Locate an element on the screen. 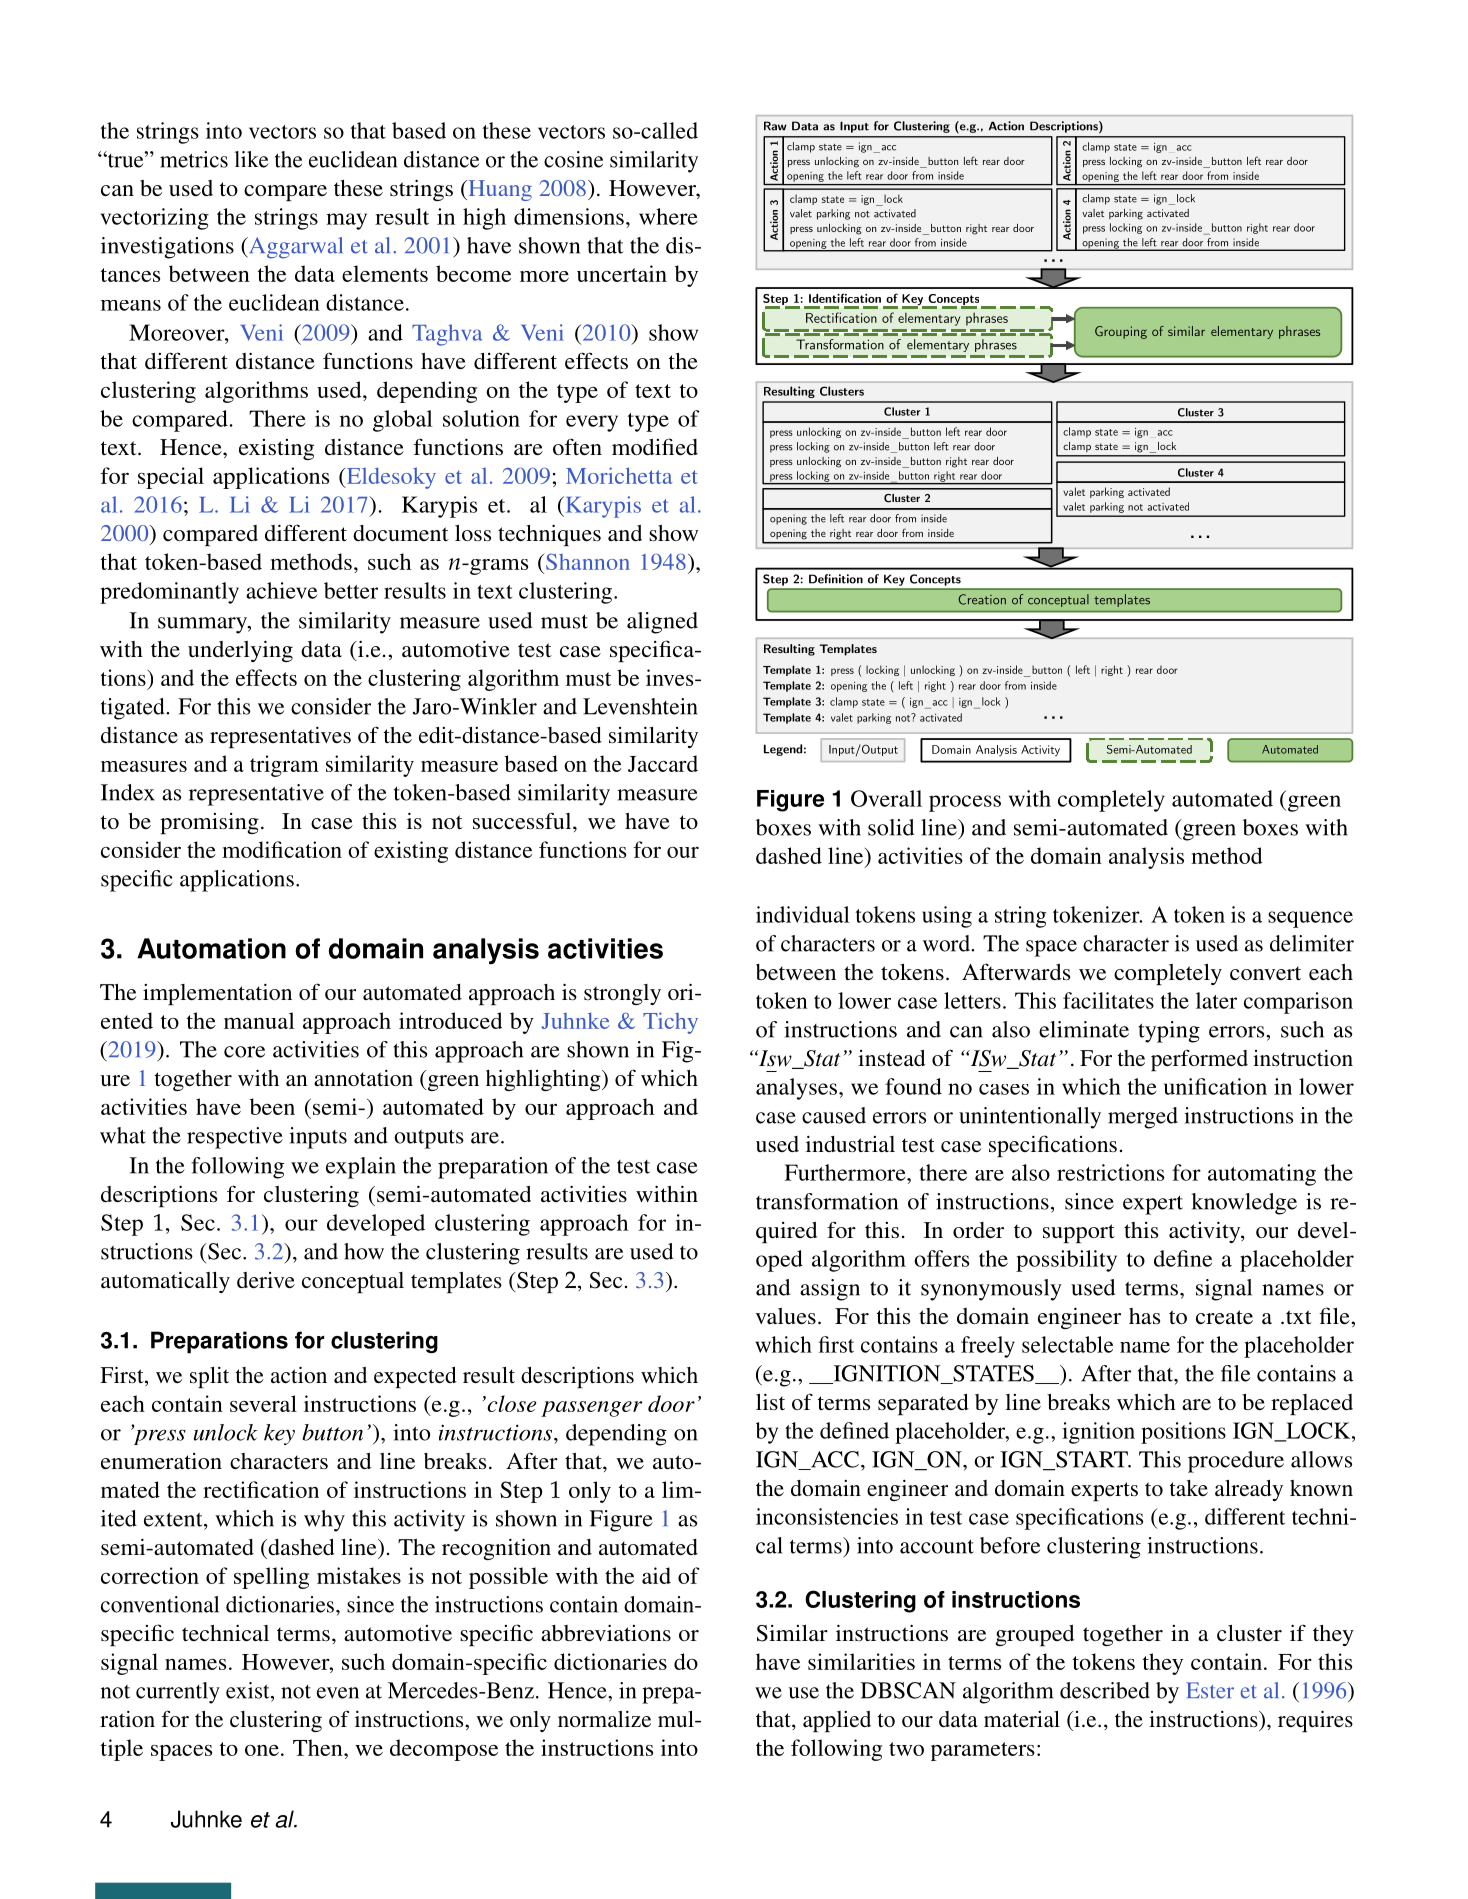 The width and height of the screenshot is (1468, 1899). where is located at coordinates (668, 216).
